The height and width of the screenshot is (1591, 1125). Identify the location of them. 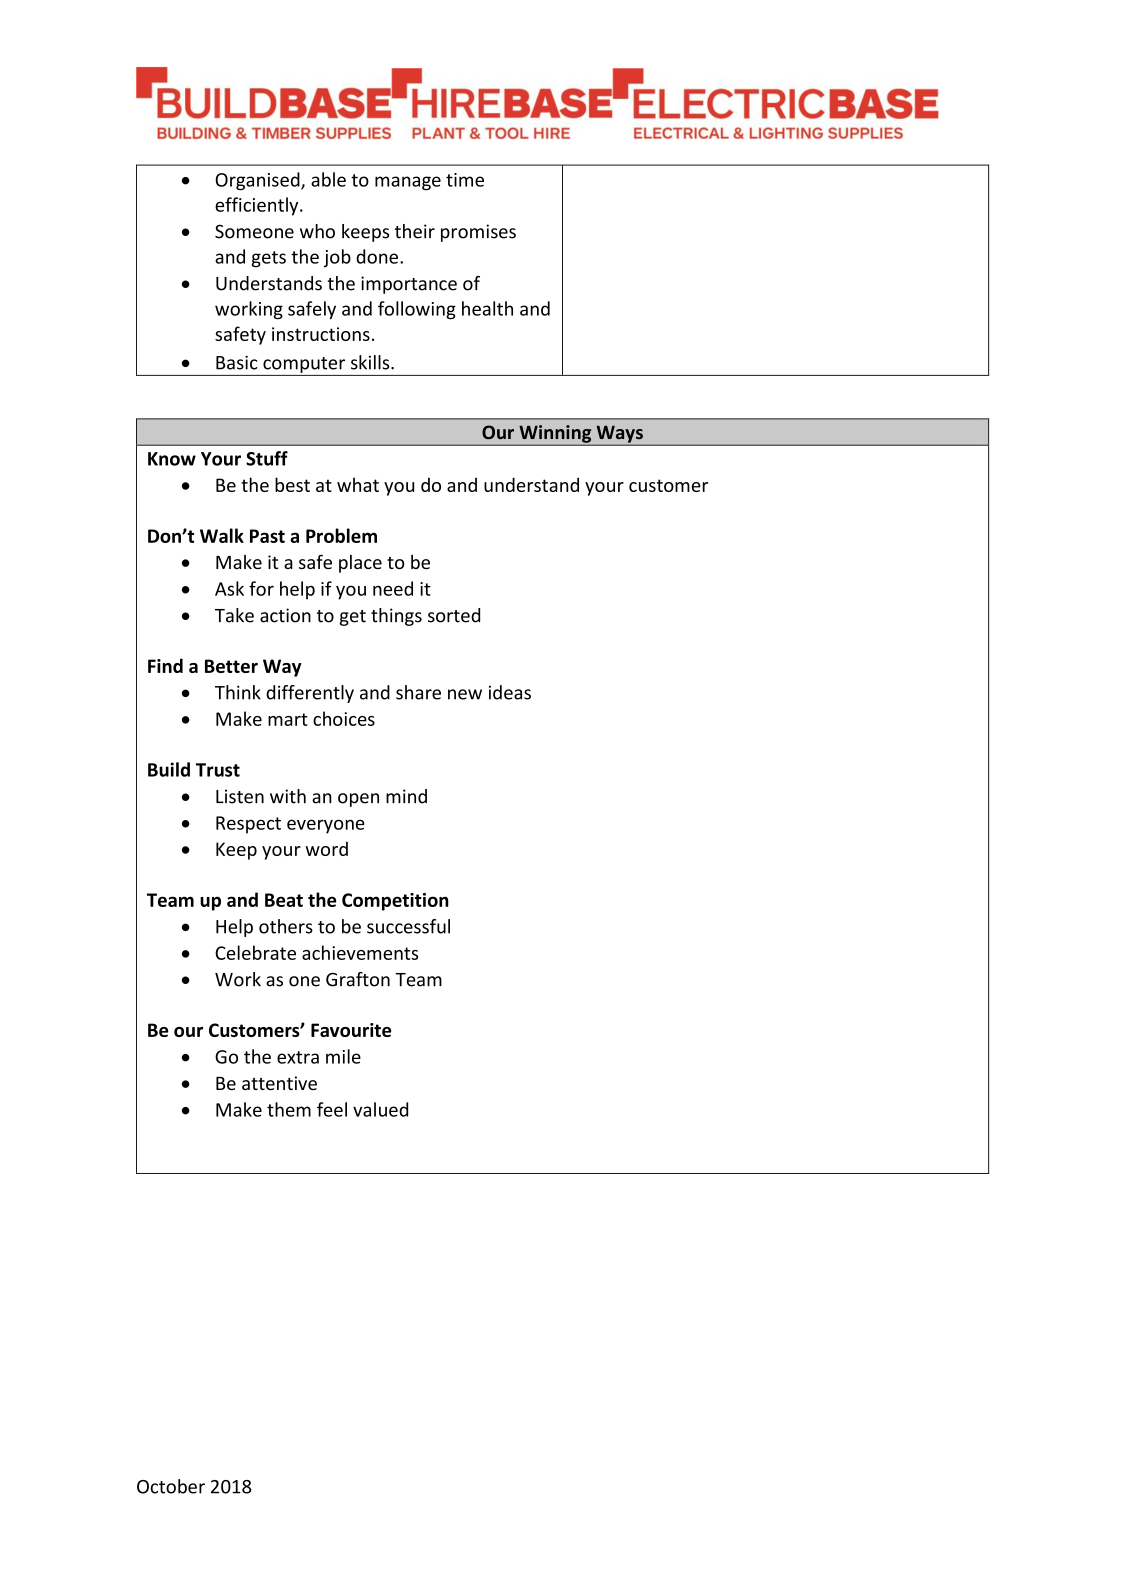
(289, 1109).
